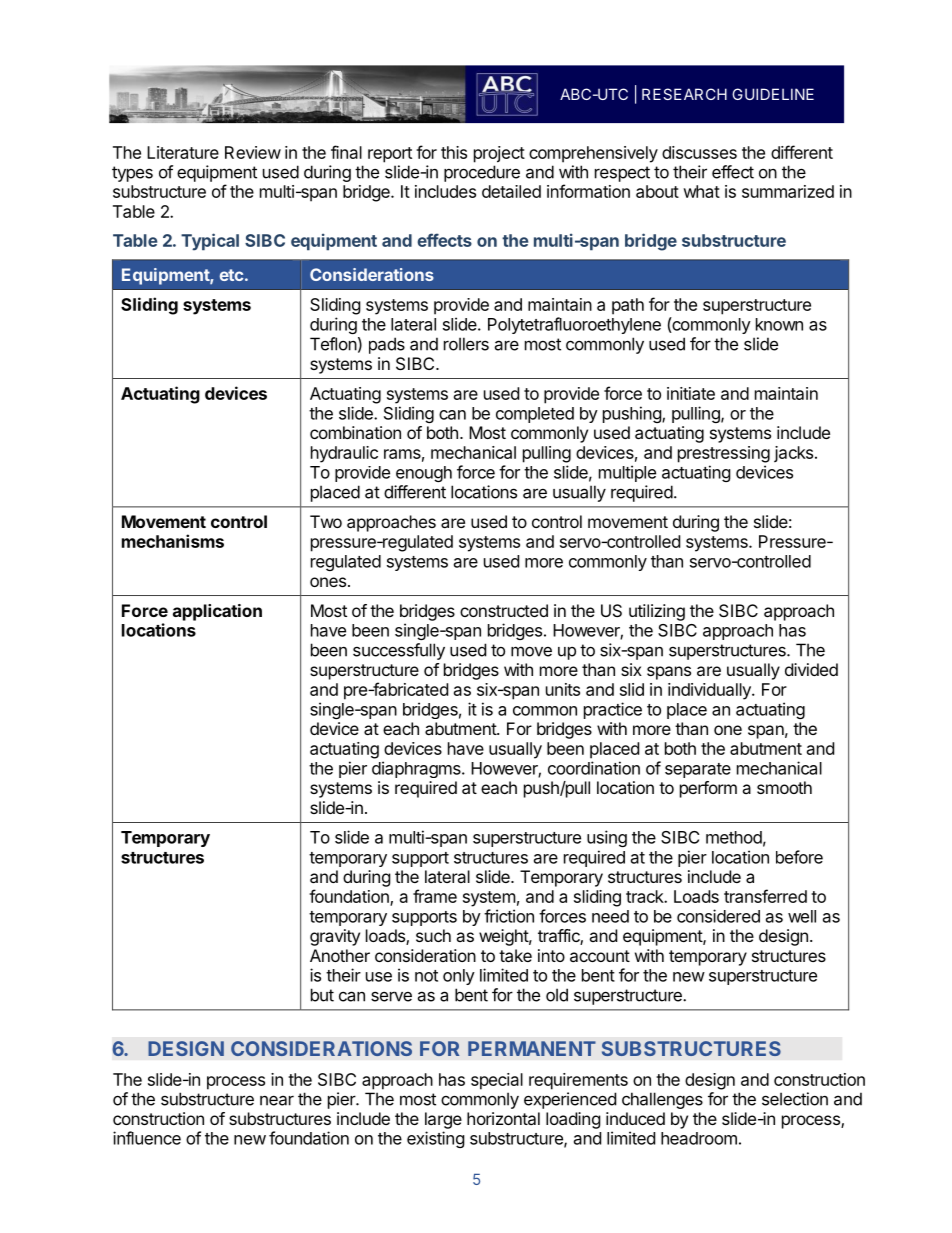 The image size is (952, 1233). I want to click on application, so click(217, 612).
